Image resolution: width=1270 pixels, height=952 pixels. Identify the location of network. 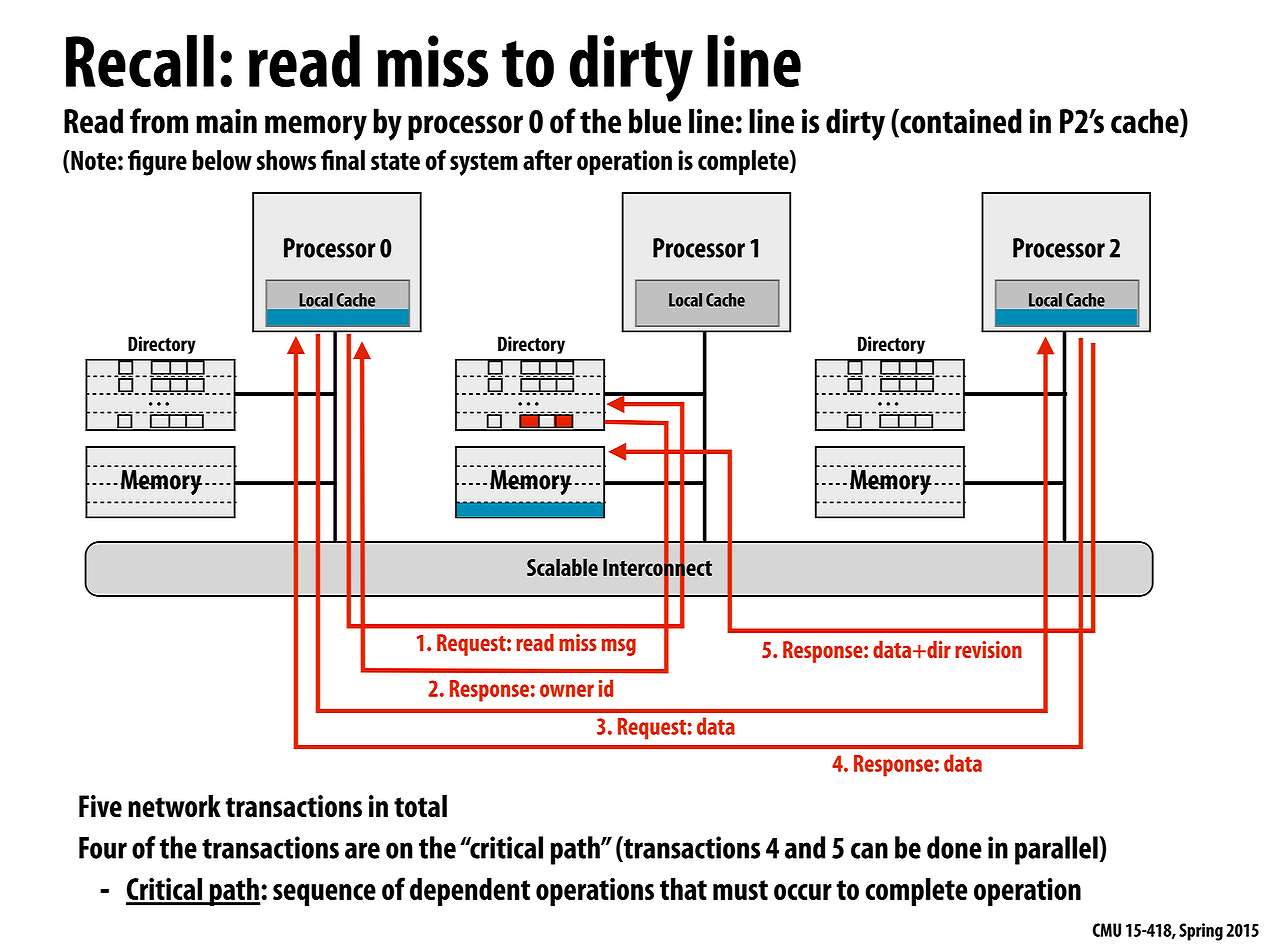
(174, 806).
